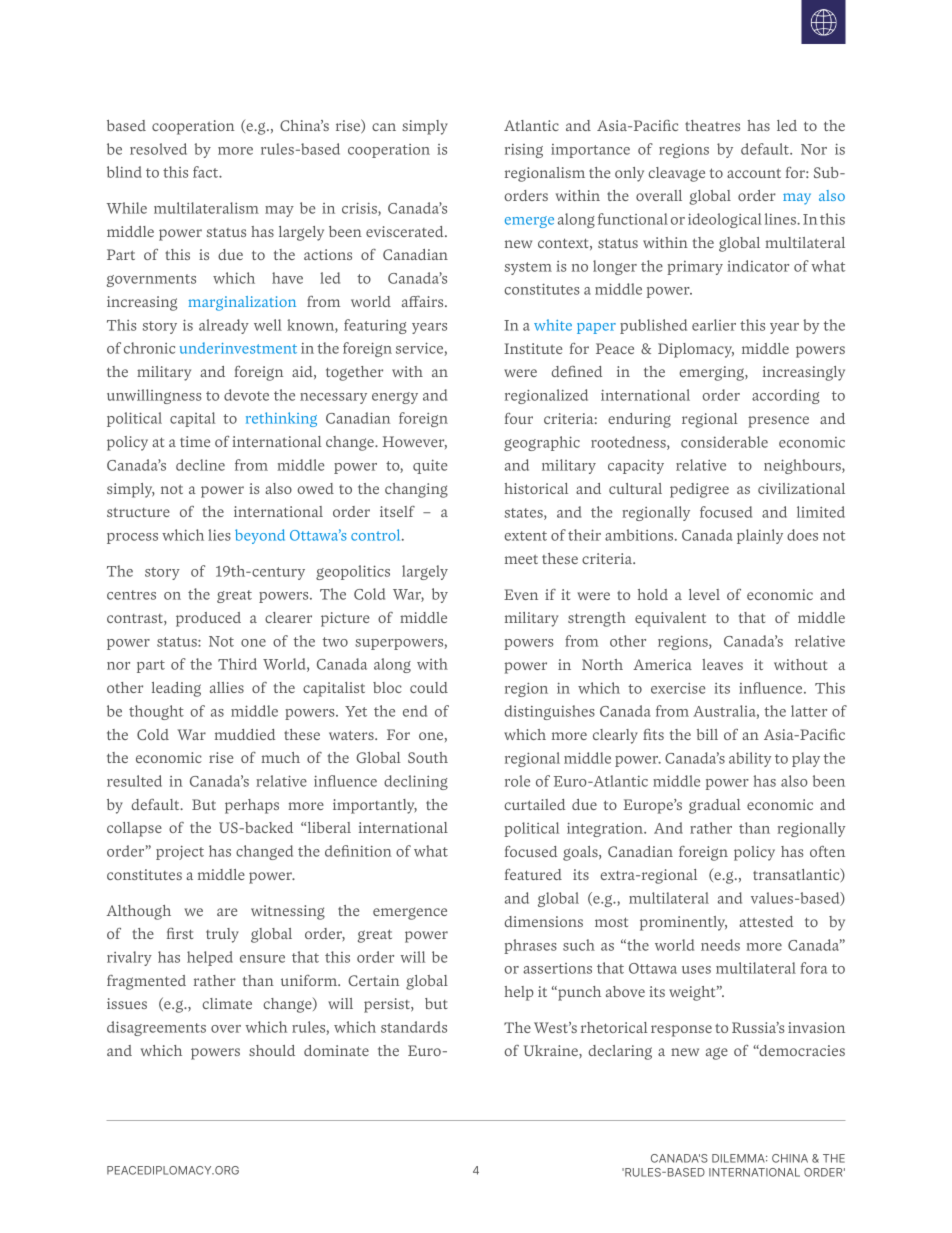 Image resolution: width=952 pixels, height=1233 pixels. What do you see at coordinates (156, 1028) in the screenshot?
I see `disagreements` at bounding box center [156, 1028].
